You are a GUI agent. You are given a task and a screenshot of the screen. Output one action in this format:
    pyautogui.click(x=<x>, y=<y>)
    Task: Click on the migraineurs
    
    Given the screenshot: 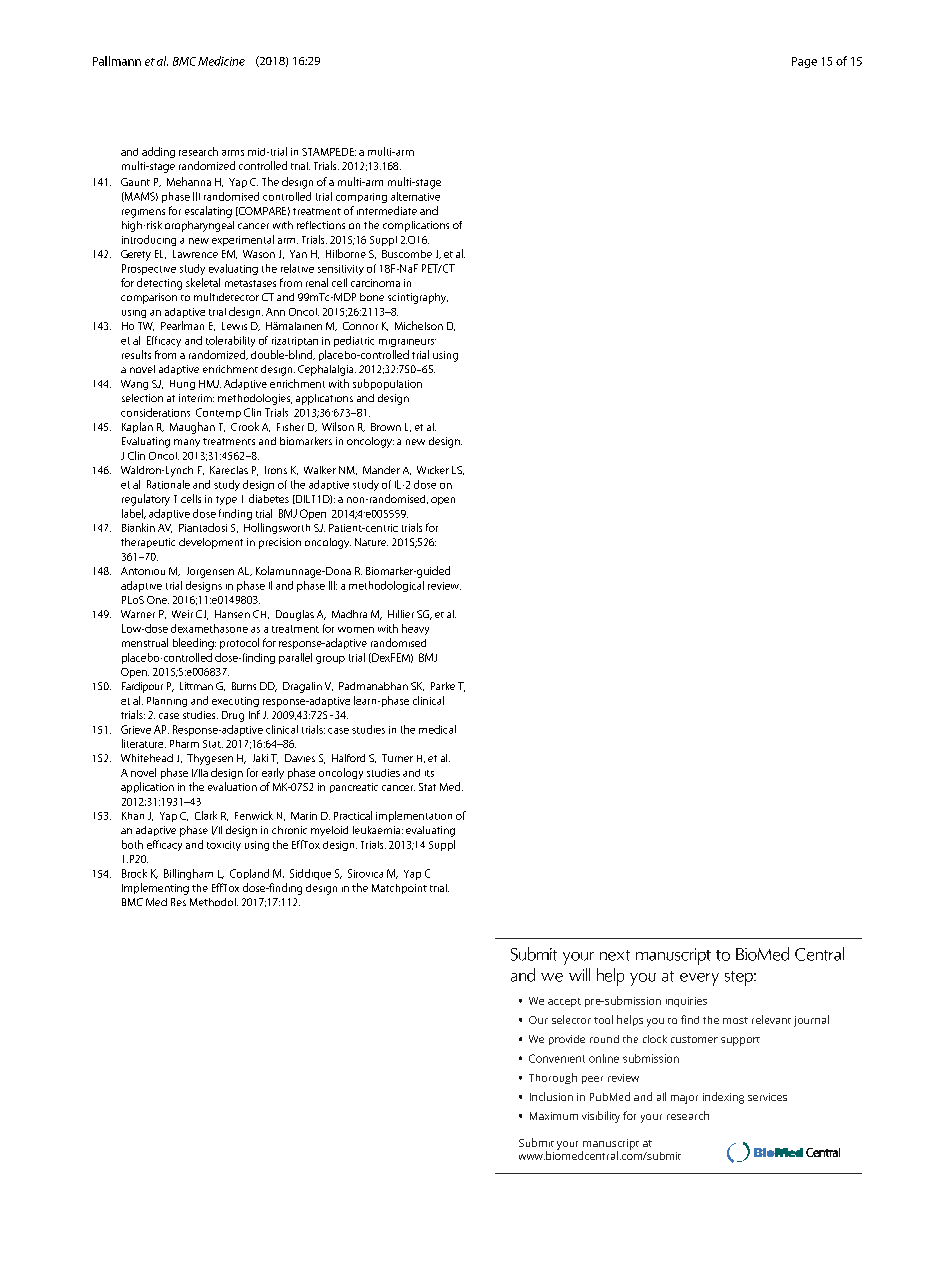 What is the action you would take?
    pyautogui.click(x=407, y=343)
